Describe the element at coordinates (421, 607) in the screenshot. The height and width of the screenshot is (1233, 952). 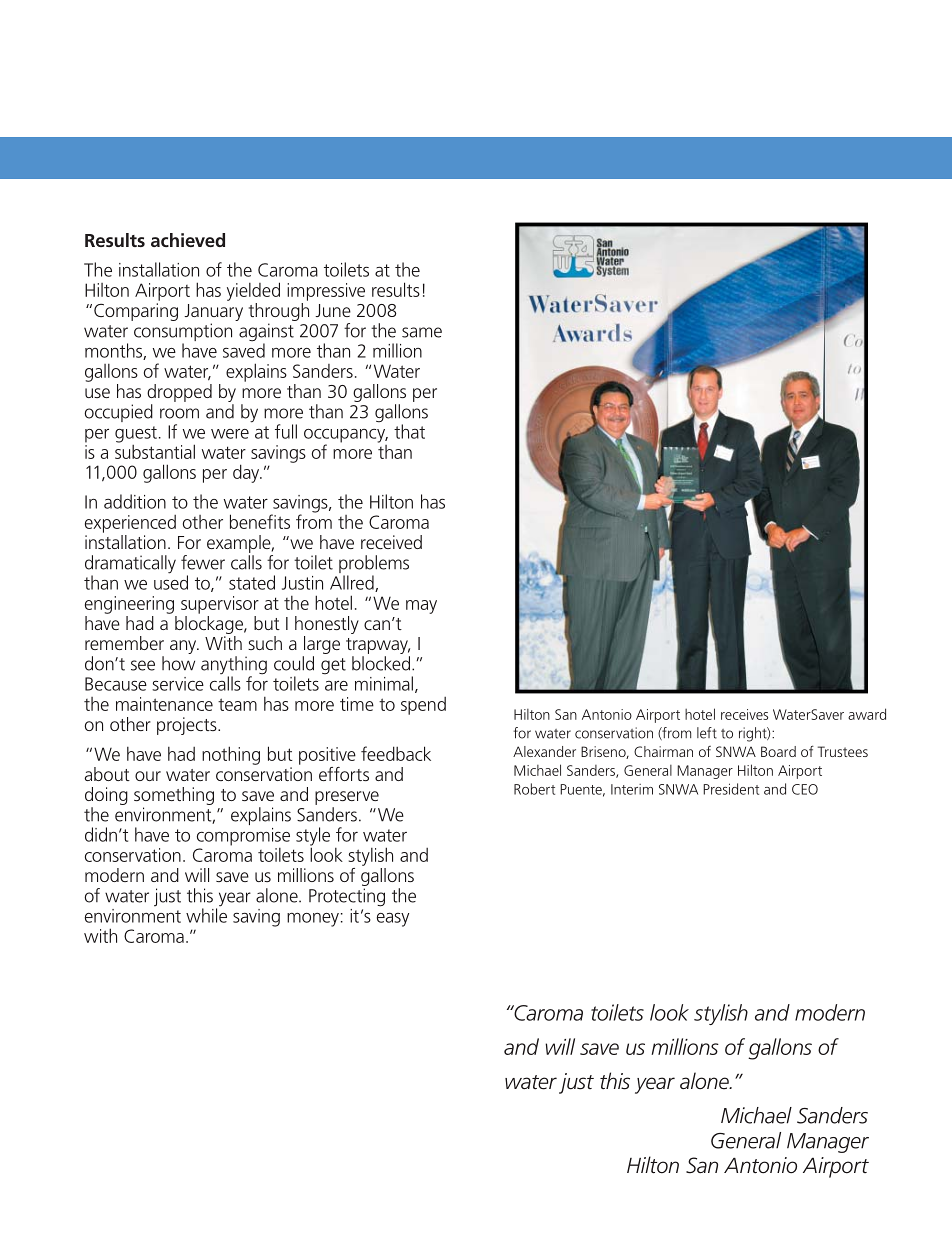
I see `may` at that location.
